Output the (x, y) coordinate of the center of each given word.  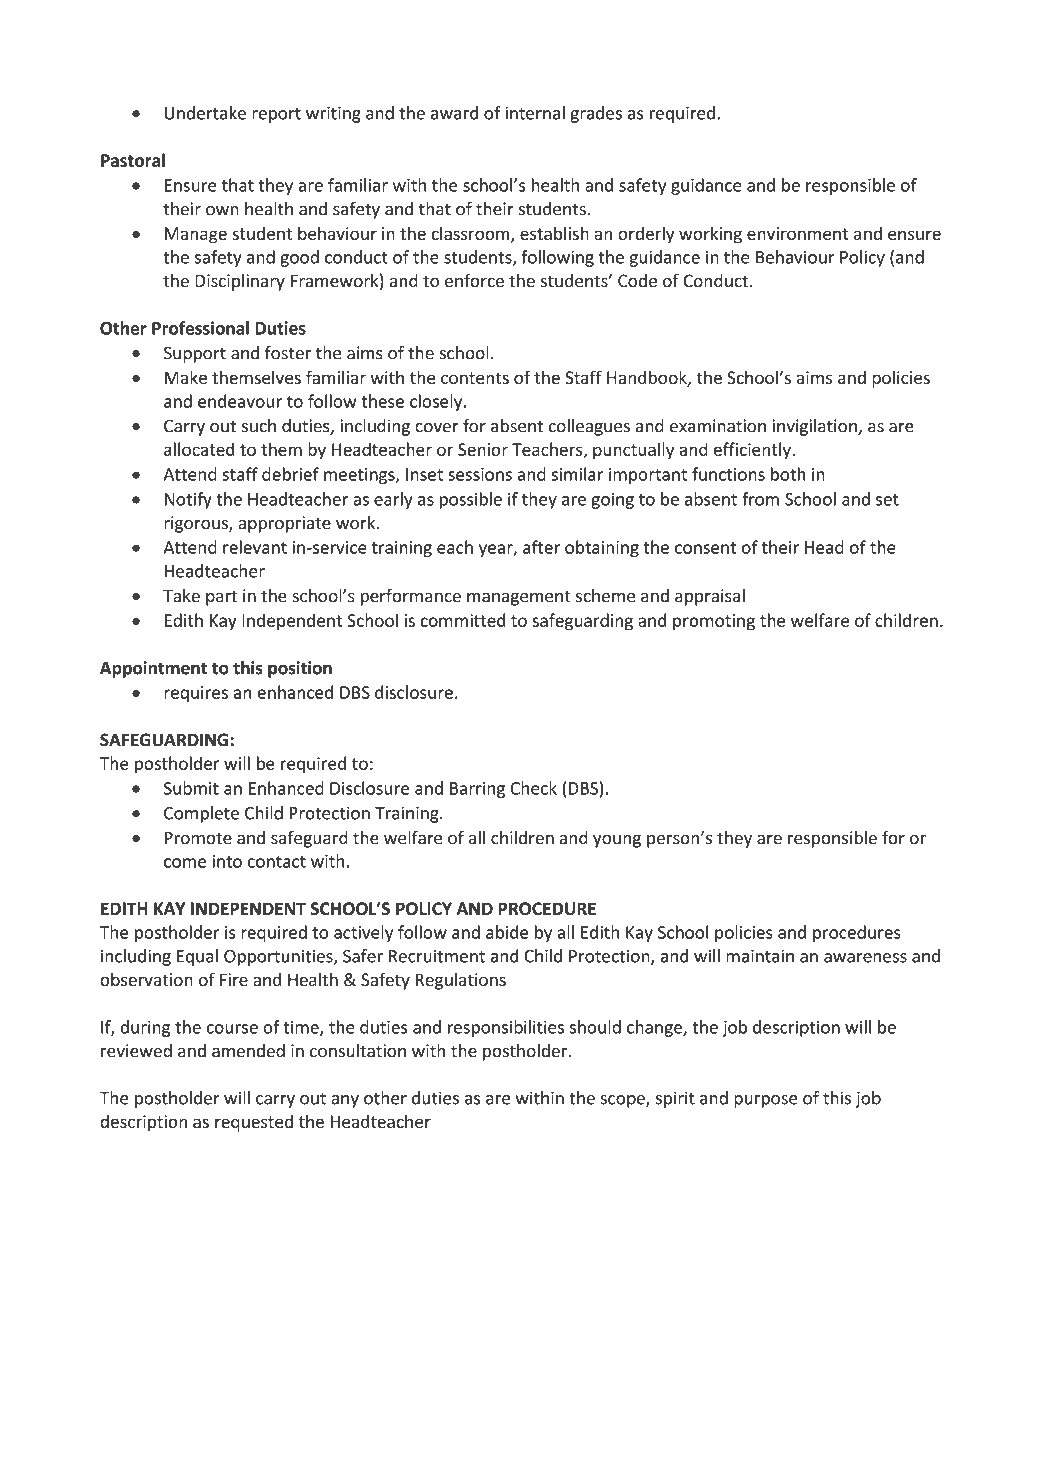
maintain (760, 956)
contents (475, 378)
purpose (766, 1101)
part (221, 598)
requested (254, 1123)
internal (535, 113)
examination (718, 426)
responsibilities (506, 1028)
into (227, 861)
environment (798, 233)
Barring (477, 790)
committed (463, 620)
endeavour (240, 401)
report (276, 115)
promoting (714, 622)
